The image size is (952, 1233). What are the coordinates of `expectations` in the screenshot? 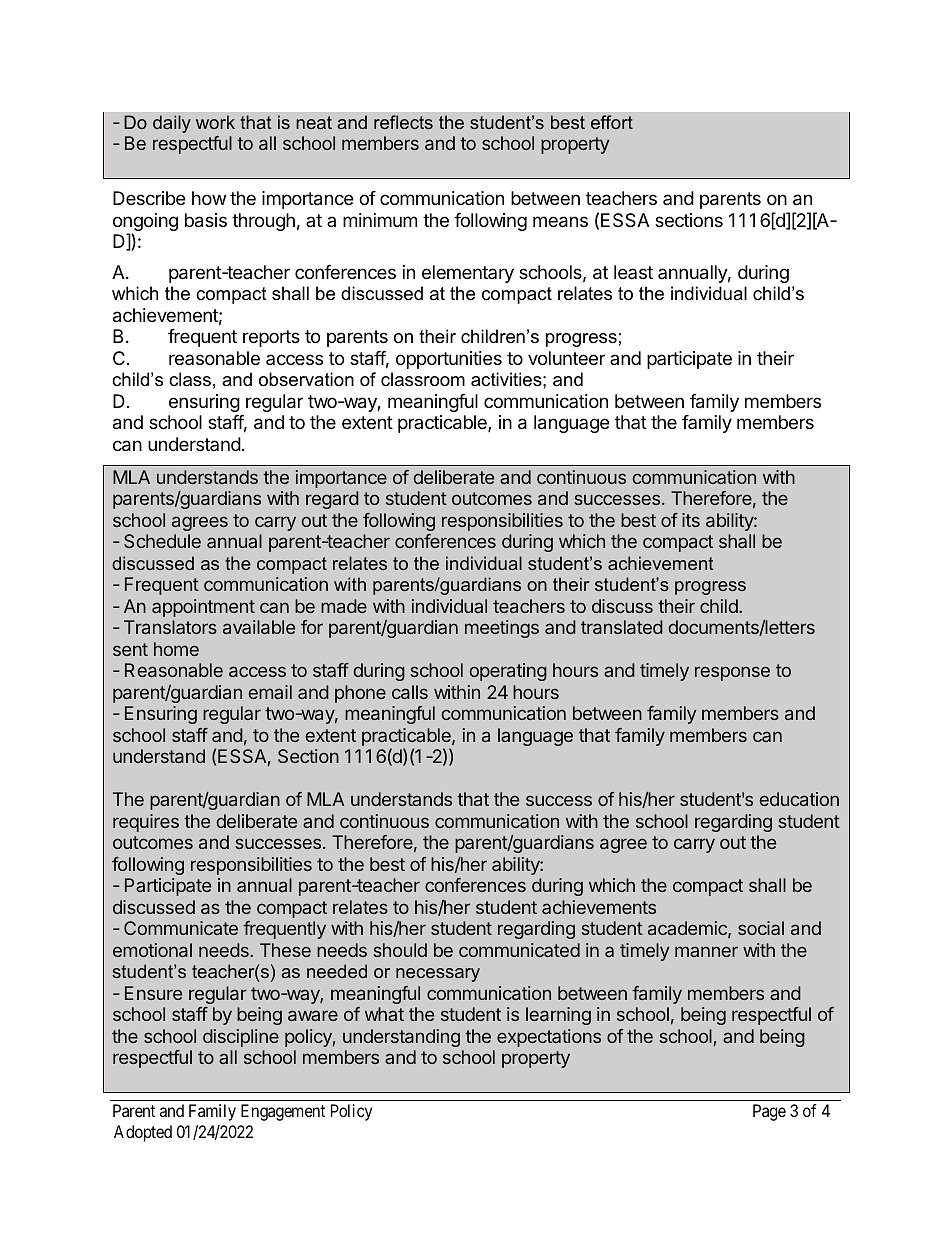 It's located at (549, 1038).
